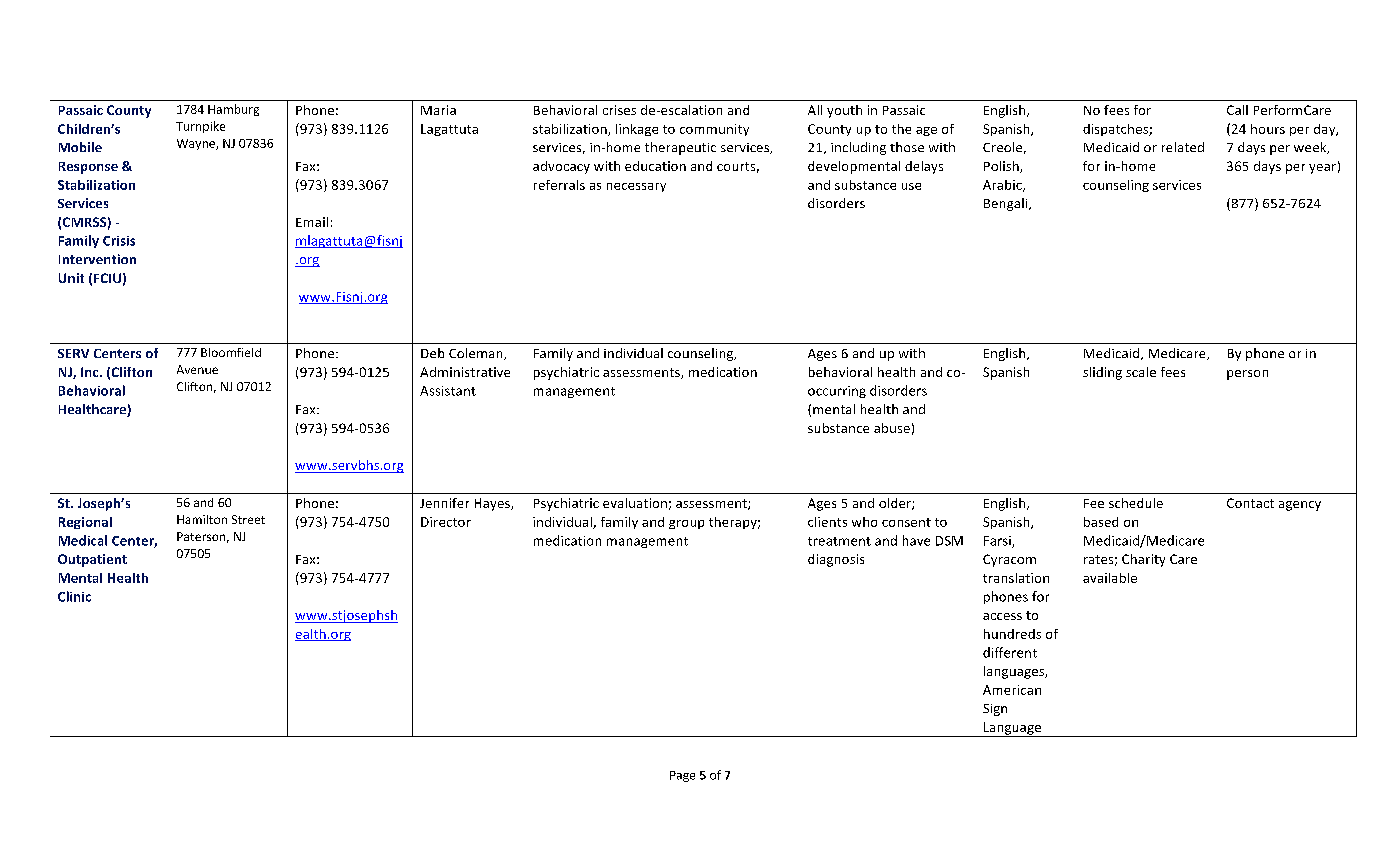 The image size is (1400, 850). What do you see at coordinates (1183, 147) in the image?
I see `related` at bounding box center [1183, 147].
